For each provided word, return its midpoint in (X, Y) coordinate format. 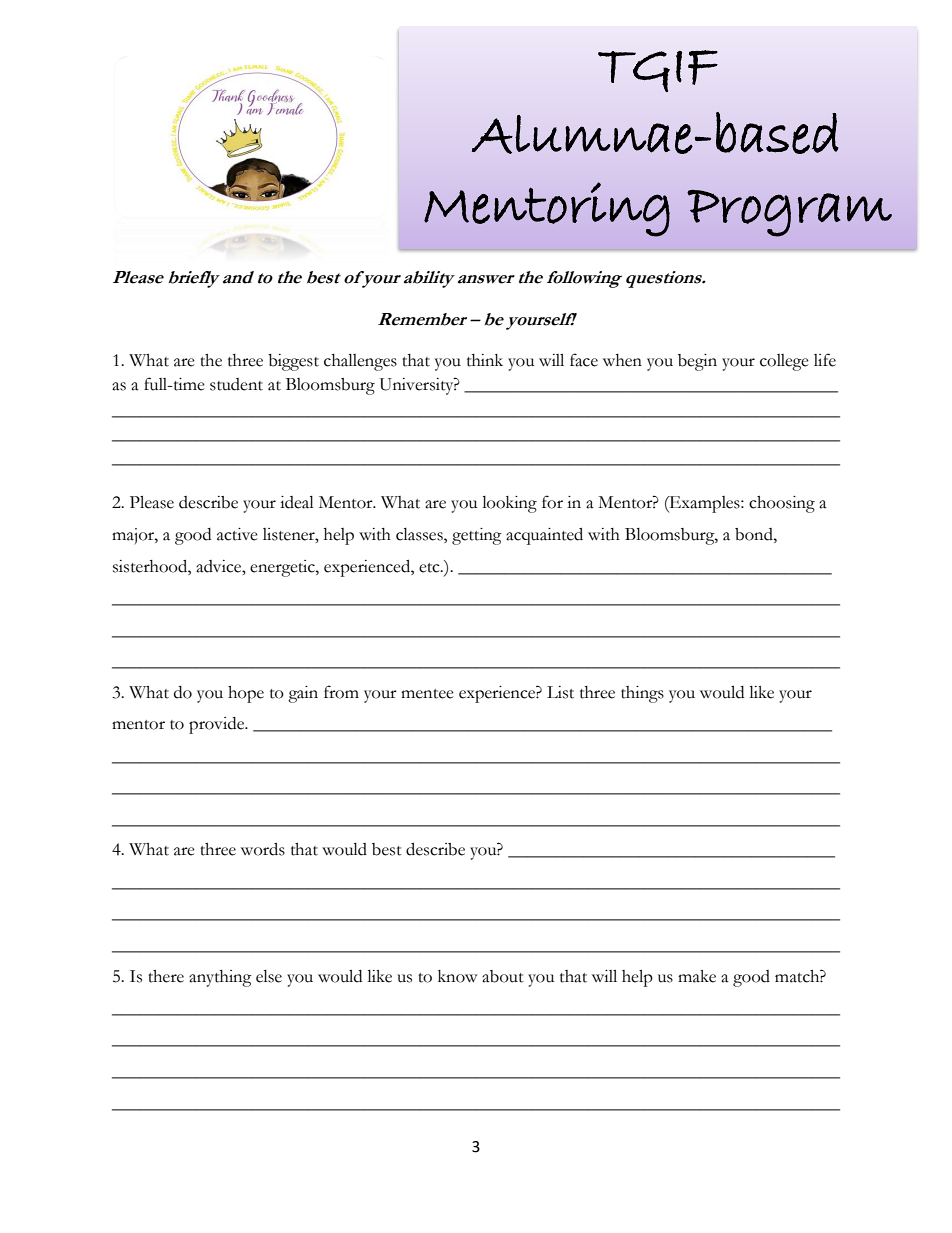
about (503, 976)
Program (789, 213)
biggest (293, 362)
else (269, 976)
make (697, 976)
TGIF (658, 71)
